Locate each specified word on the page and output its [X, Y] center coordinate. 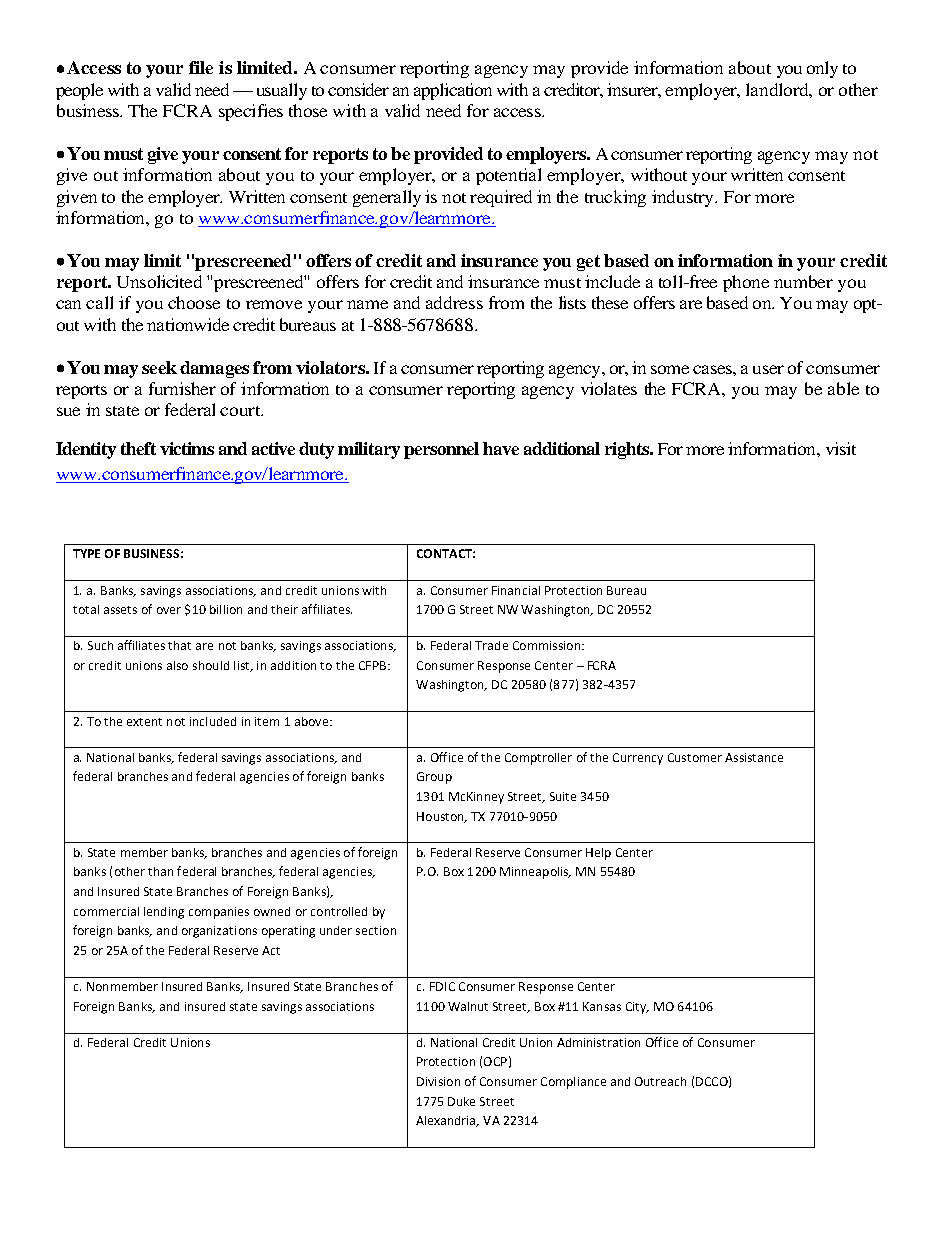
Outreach [660, 1081]
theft [138, 448]
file [201, 67]
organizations [219, 932]
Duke [461, 1101]
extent [144, 722]
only [822, 69]
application [453, 91]
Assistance [754, 757]
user [768, 369]
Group [434, 778]
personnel [441, 450]
